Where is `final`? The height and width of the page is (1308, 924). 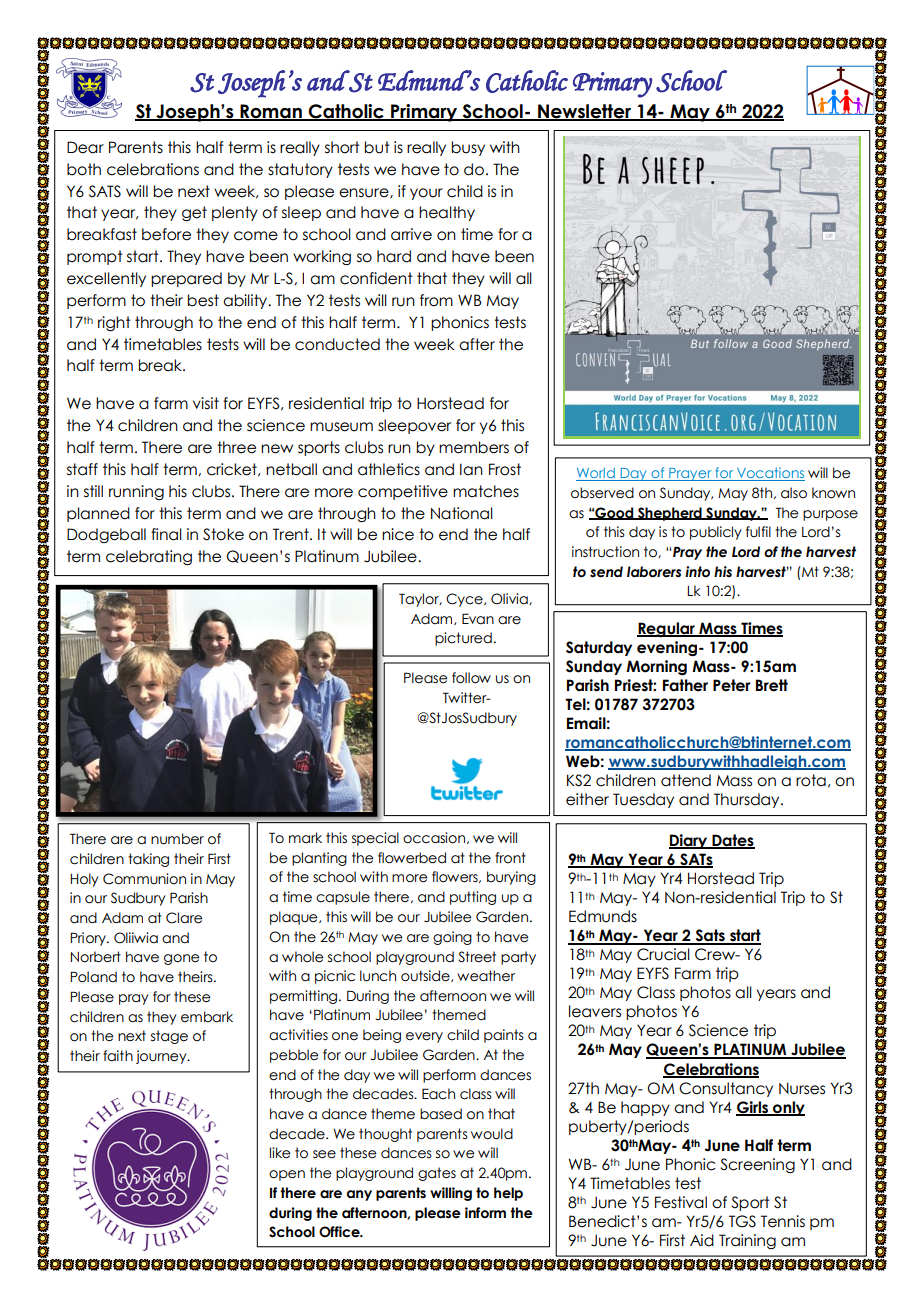
final is located at coordinates (166, 534).
